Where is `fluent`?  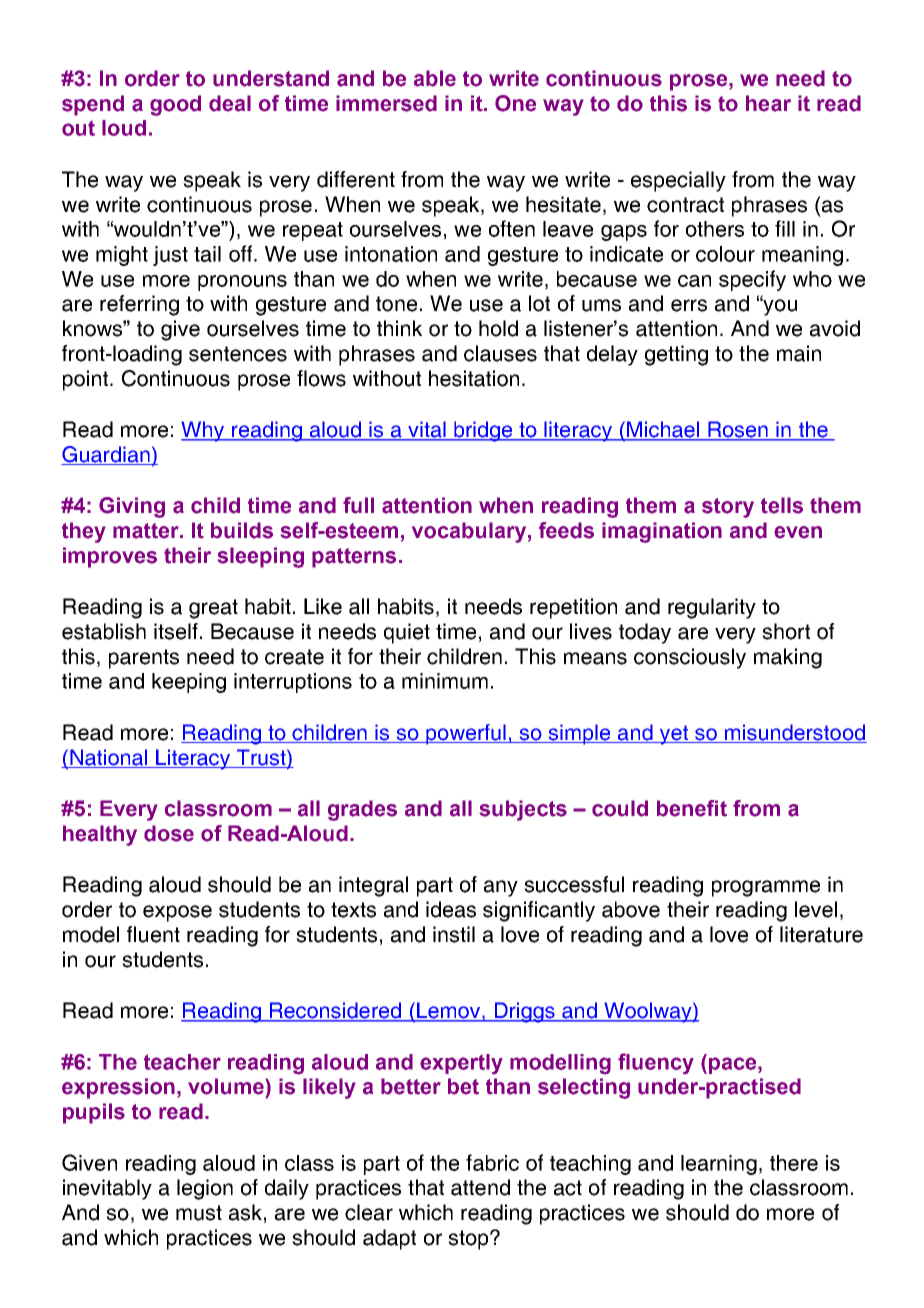
fluent is located at coordinates (153, 934).
